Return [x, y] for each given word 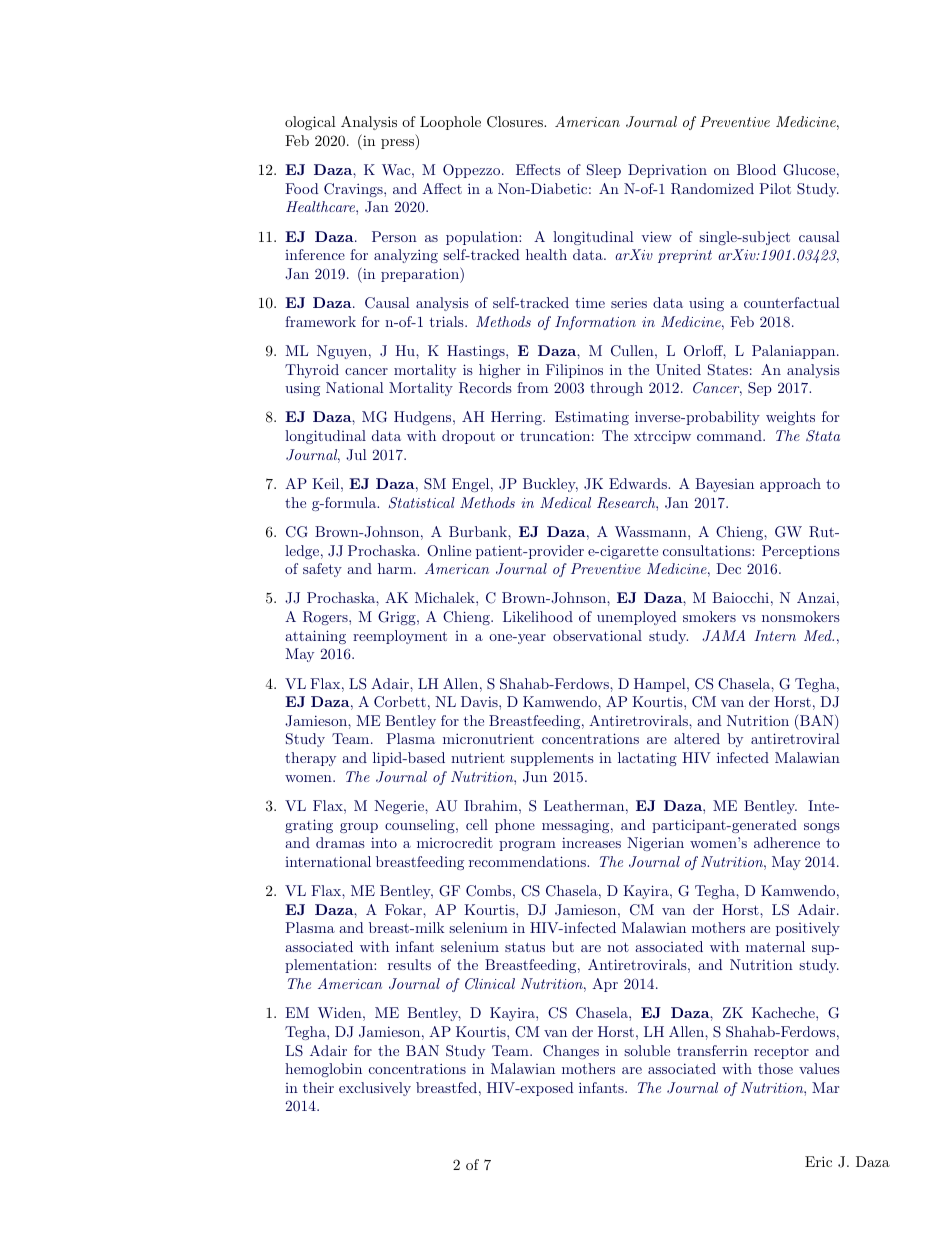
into [384, 842]
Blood [756, 169]
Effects [538, 169]
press [399, 144]
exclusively [375, 1089]
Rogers [326, 618]
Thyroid [312, 371]
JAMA [723, 636]
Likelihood [538, 616]
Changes [571, 1052]
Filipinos [574, 371]
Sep [760, 389]
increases [591, 842]
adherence [787, 842]
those [775, 1068]
